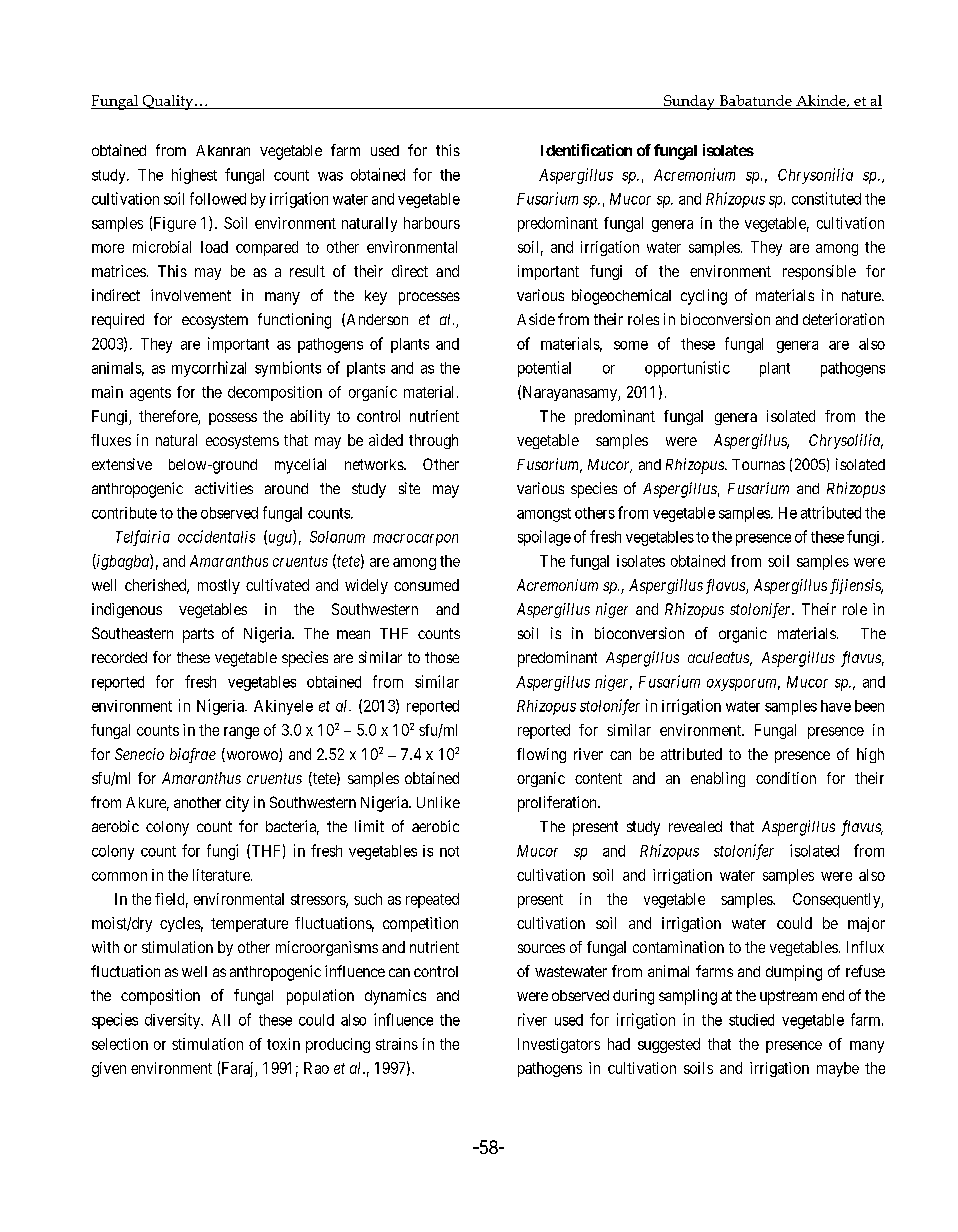 The image size is (958, 1232). What do you see at coordinates (836, 706) in the screenshot?
I see `have` at bounding box center [836, 706].
